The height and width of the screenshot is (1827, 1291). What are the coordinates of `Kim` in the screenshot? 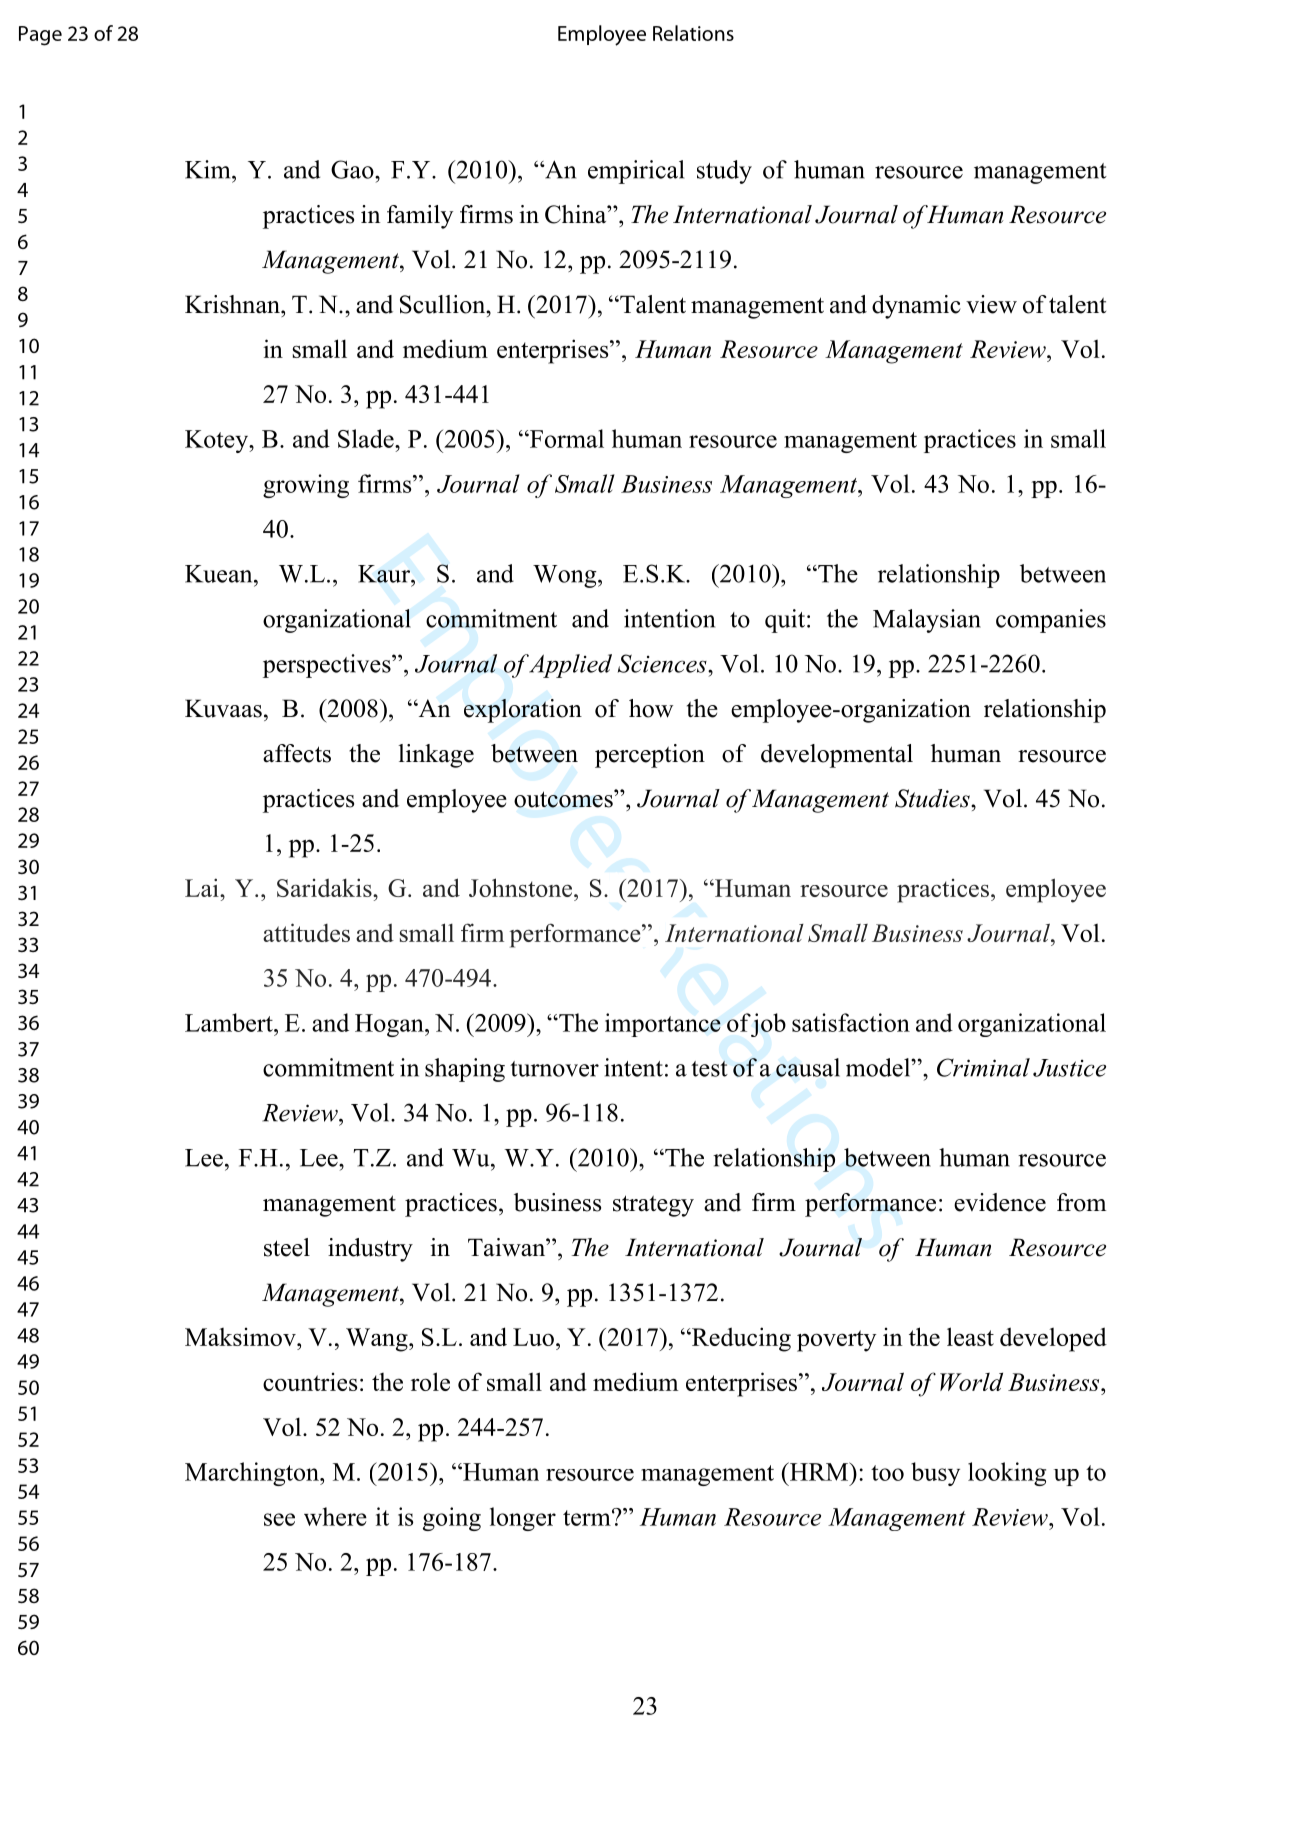 It's located at (209, 169).
